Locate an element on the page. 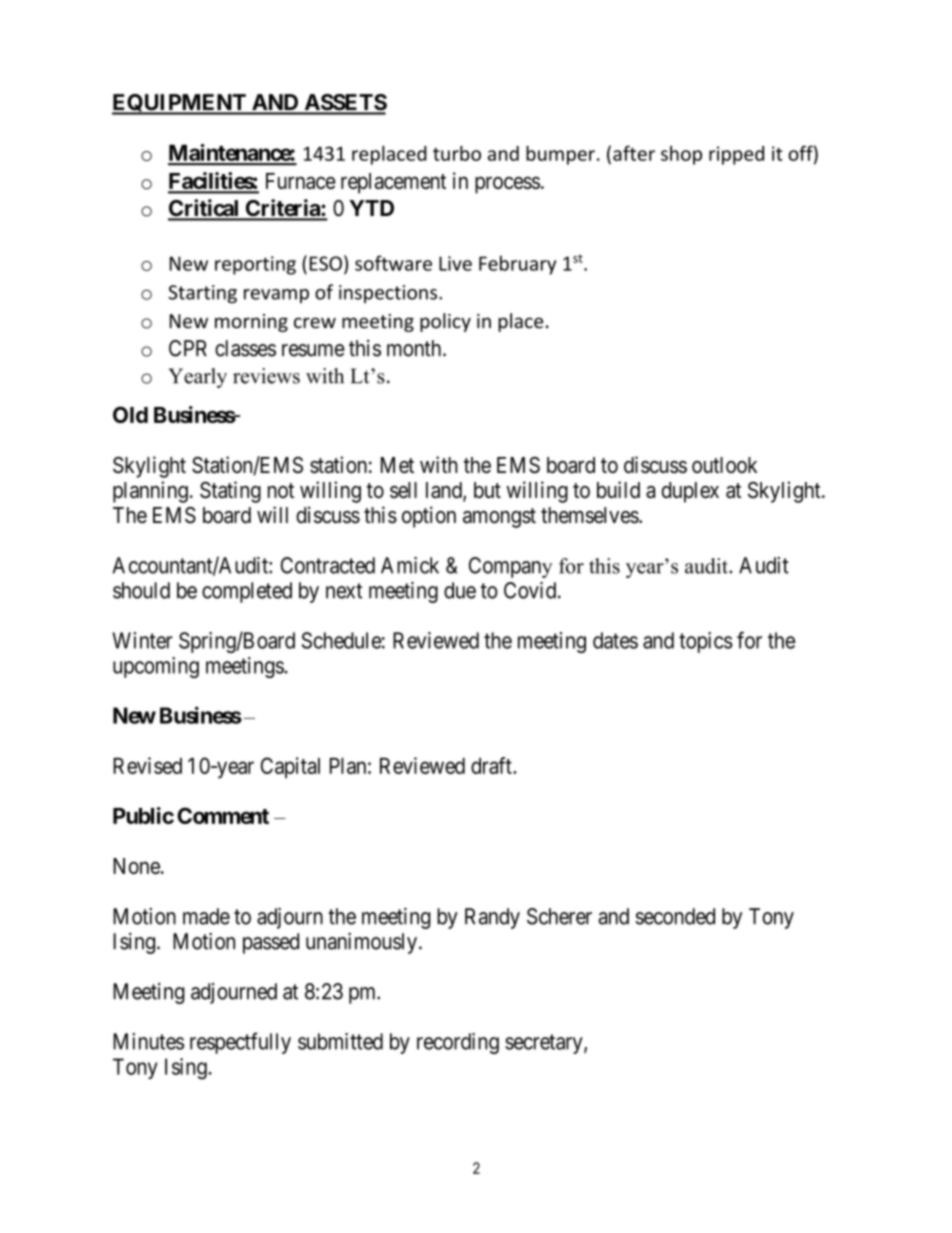 This document has width=952, height=1233. EQUIPMENT is located at coordinates (180, 104).
